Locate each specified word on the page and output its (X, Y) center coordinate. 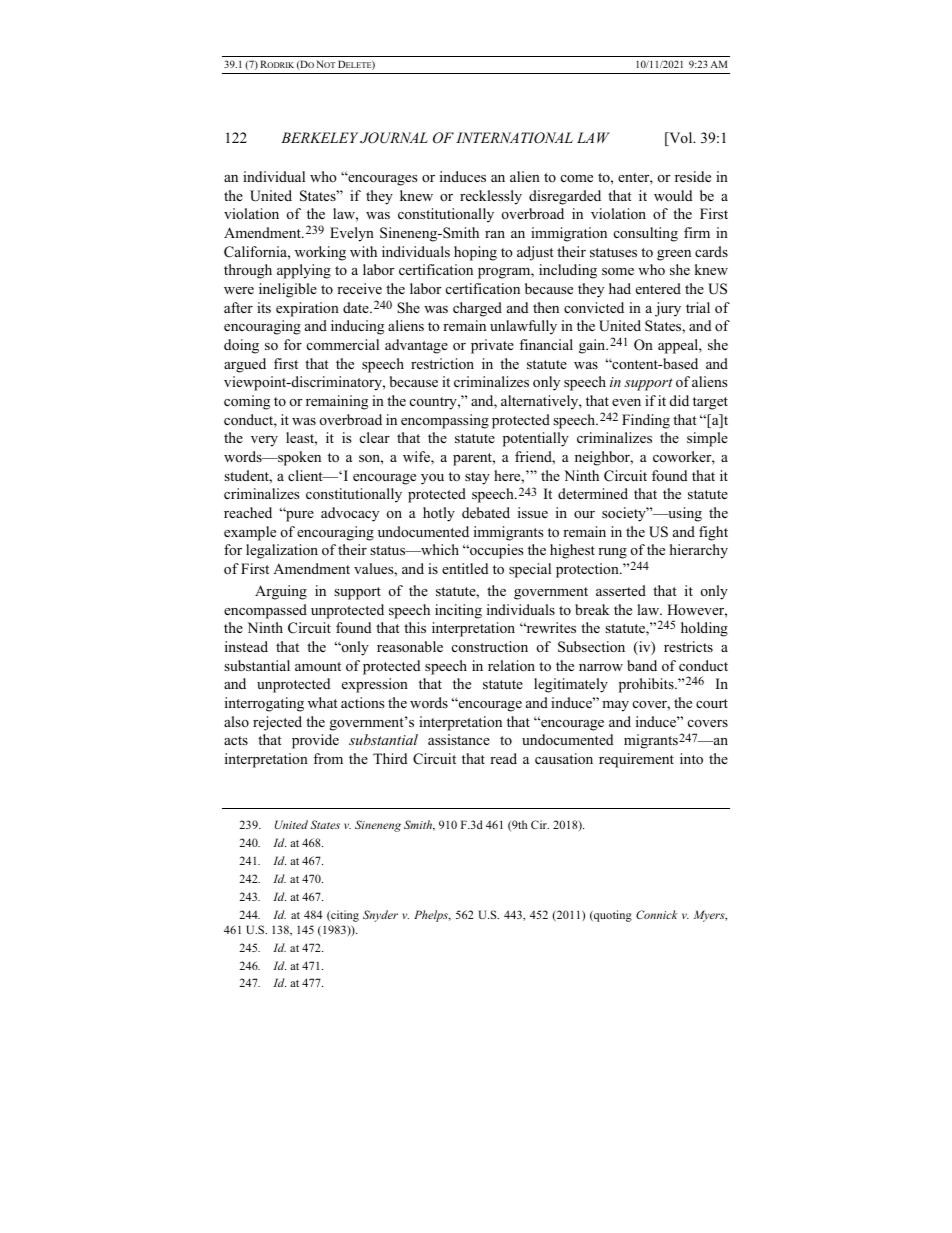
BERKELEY (319, 137)
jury (668, 309)
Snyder (380, 916)
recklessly (491, 197)
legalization (282, 551)
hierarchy (699, 551)
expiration (307, 309)
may (615, 706)
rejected (277, 723)
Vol (681, 139)
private (492, 346)
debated (486, 512)
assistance (459, 739)
